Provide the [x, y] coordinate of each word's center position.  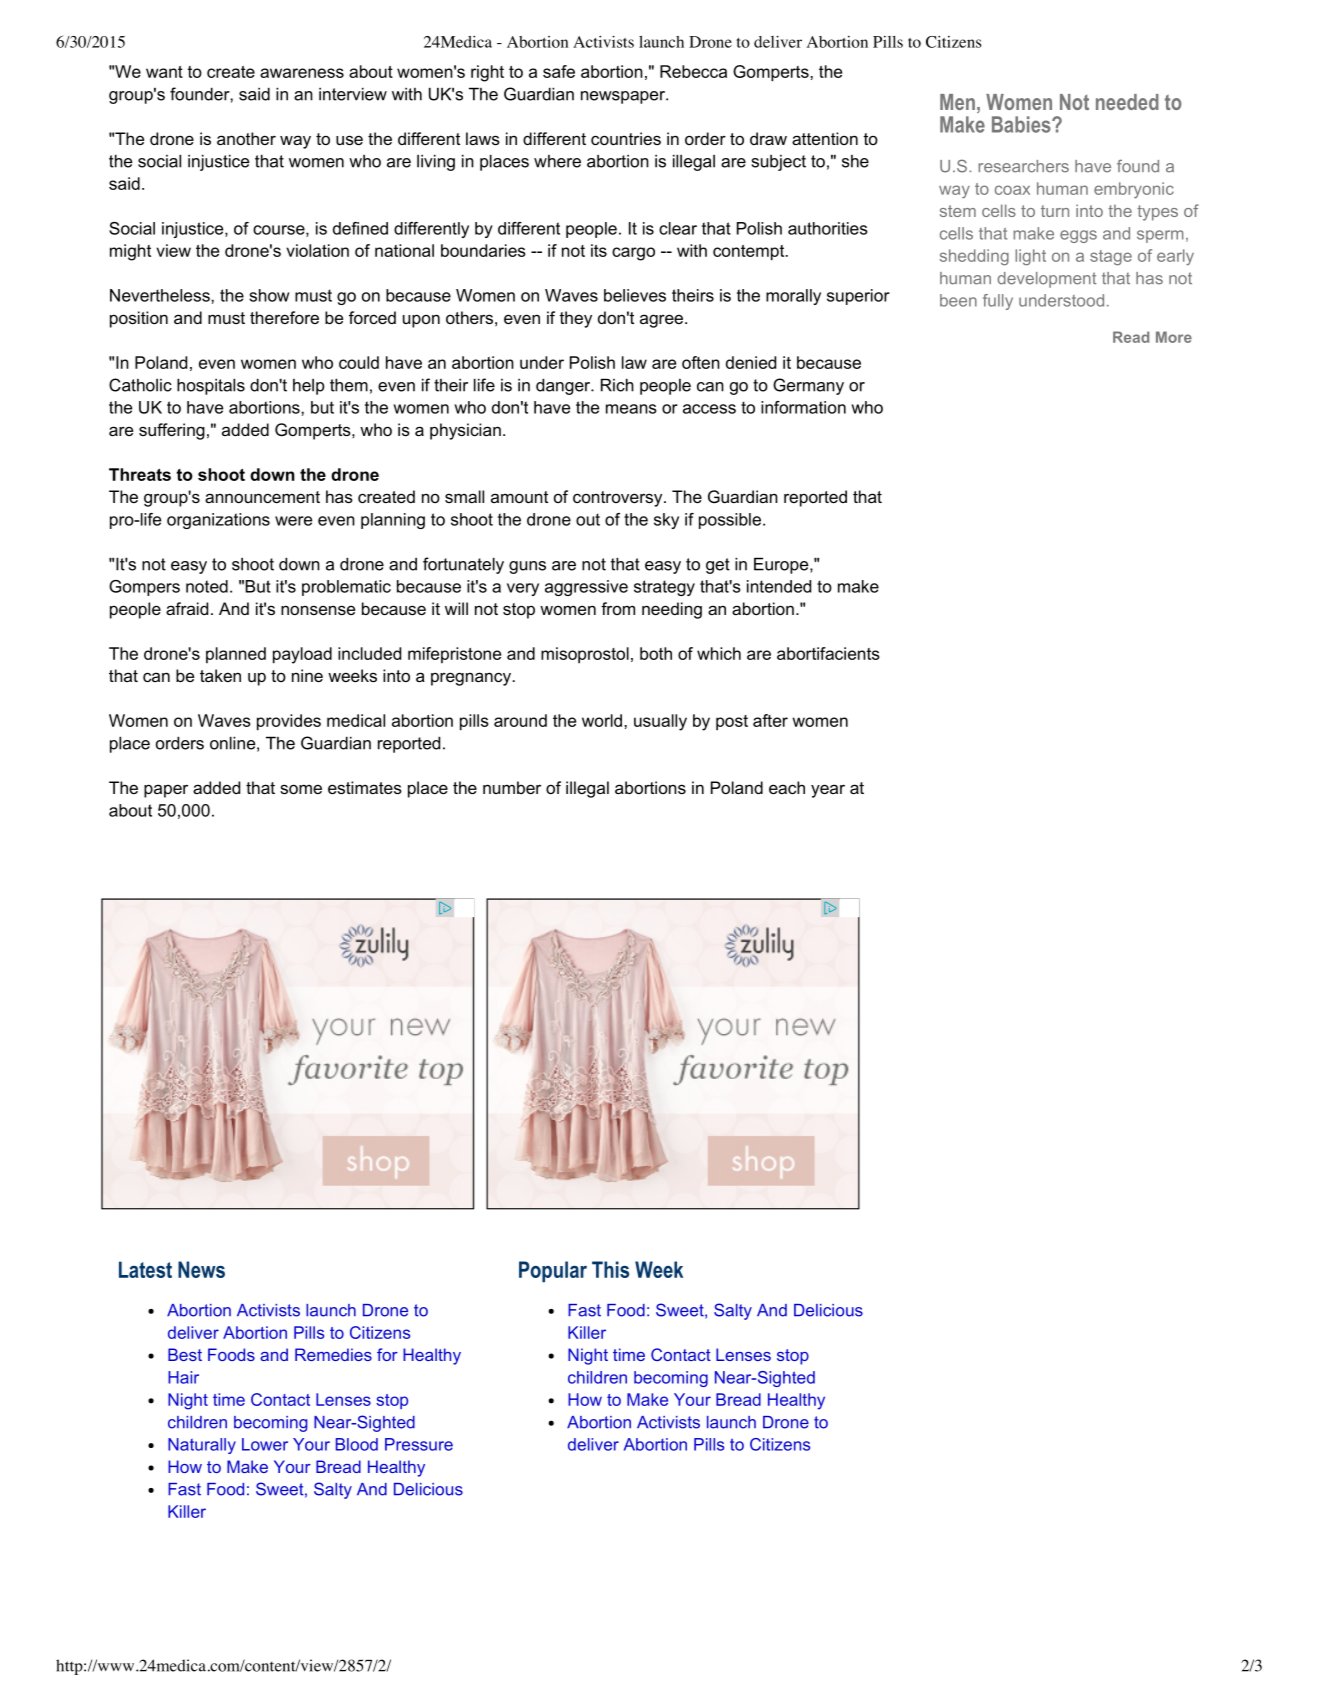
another [246, 138]
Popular [553, 1271]
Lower [265, 1444]
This [610, 1269]
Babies [1022, 124]
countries [626, 138]
